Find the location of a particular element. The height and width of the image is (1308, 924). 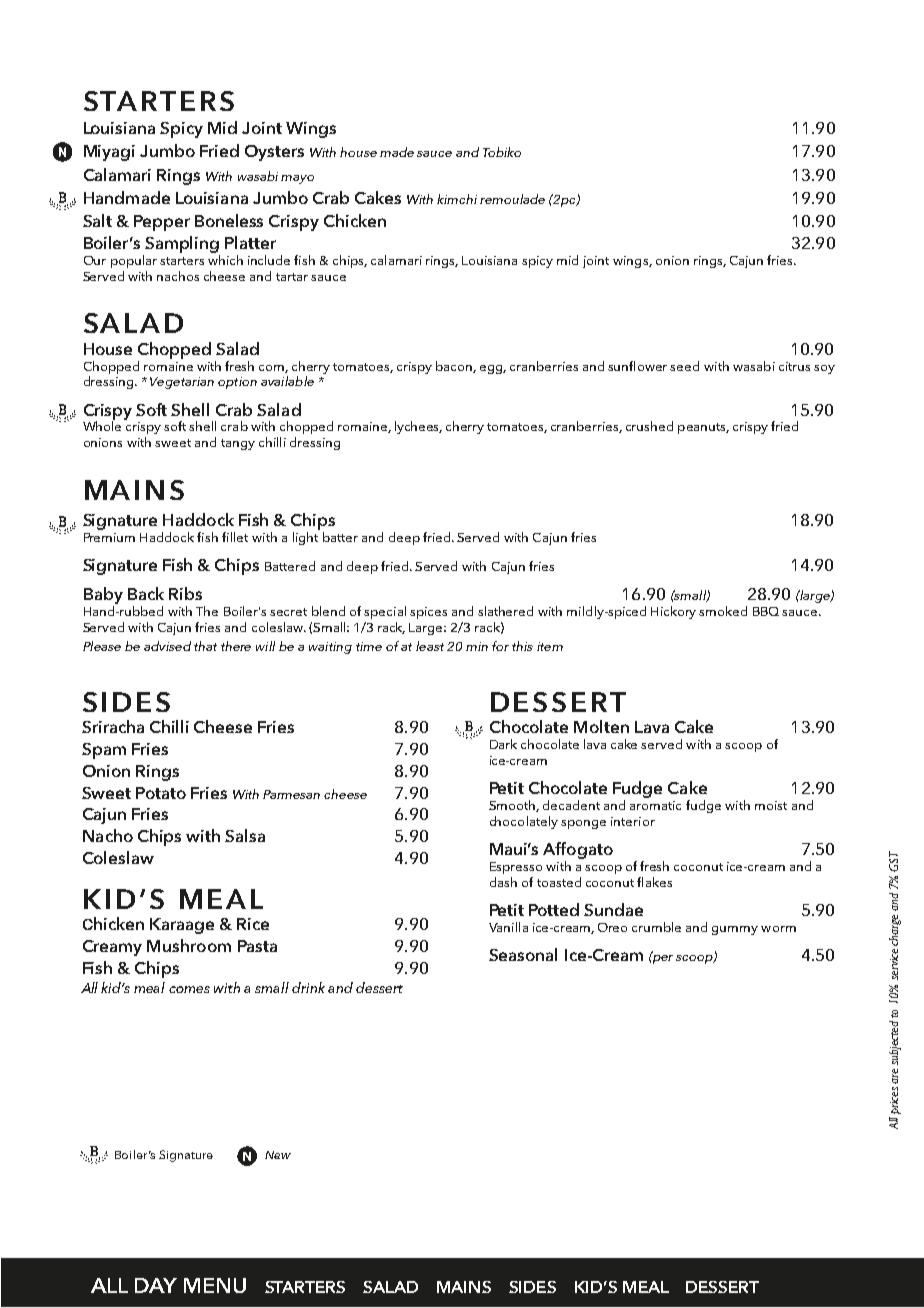

tangy is located at coordinates (238, 444).
